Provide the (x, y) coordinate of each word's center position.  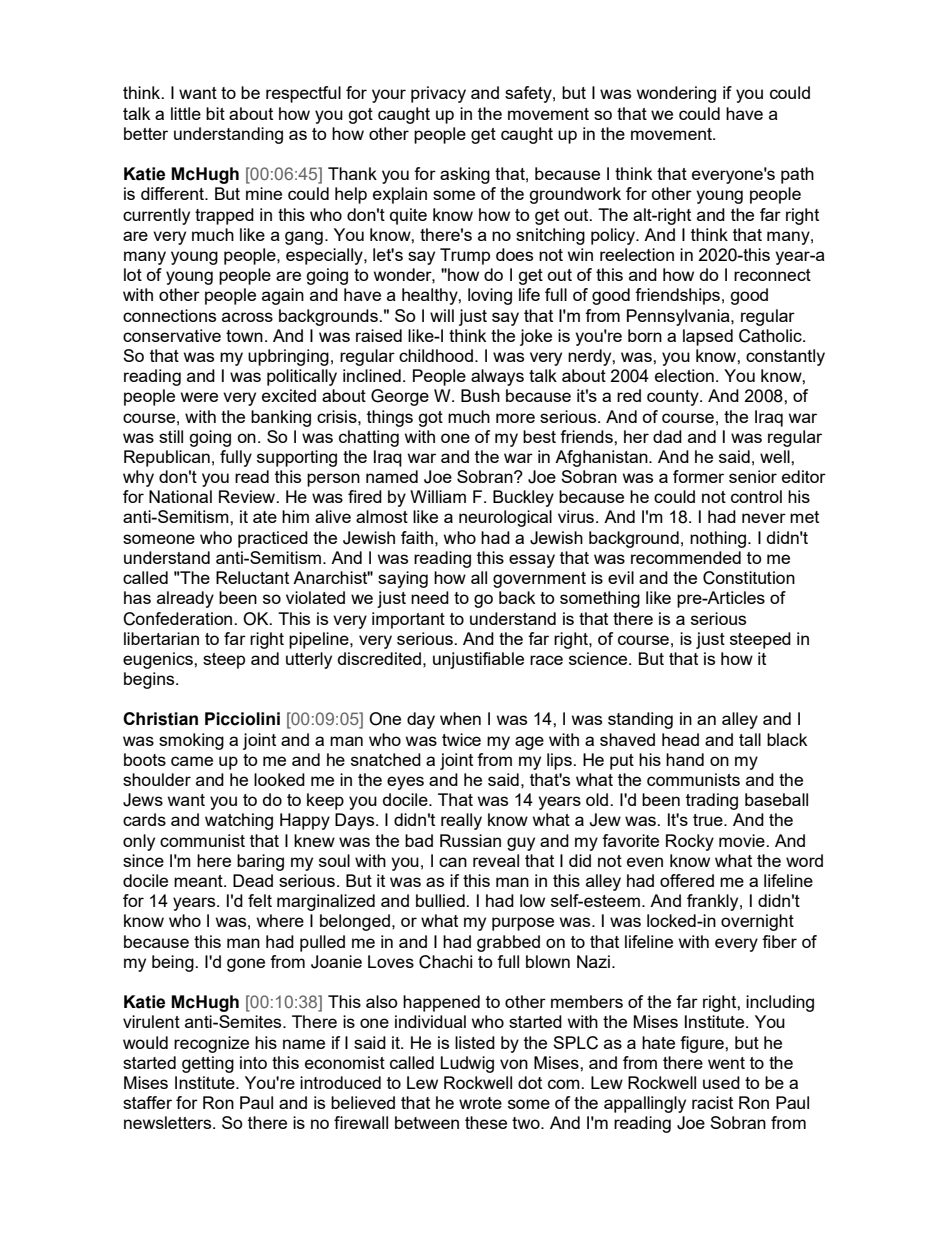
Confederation (177, 619)
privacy (438, 94)
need (430, 597)
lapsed (708, 337)
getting (208, 1064)
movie (743, 840)
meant (199, 881)
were (199, 397)
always (497, 377)
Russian (470, 840)
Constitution (749, 578)
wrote (480, 1103)
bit (215, 113)
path (797, 175)
